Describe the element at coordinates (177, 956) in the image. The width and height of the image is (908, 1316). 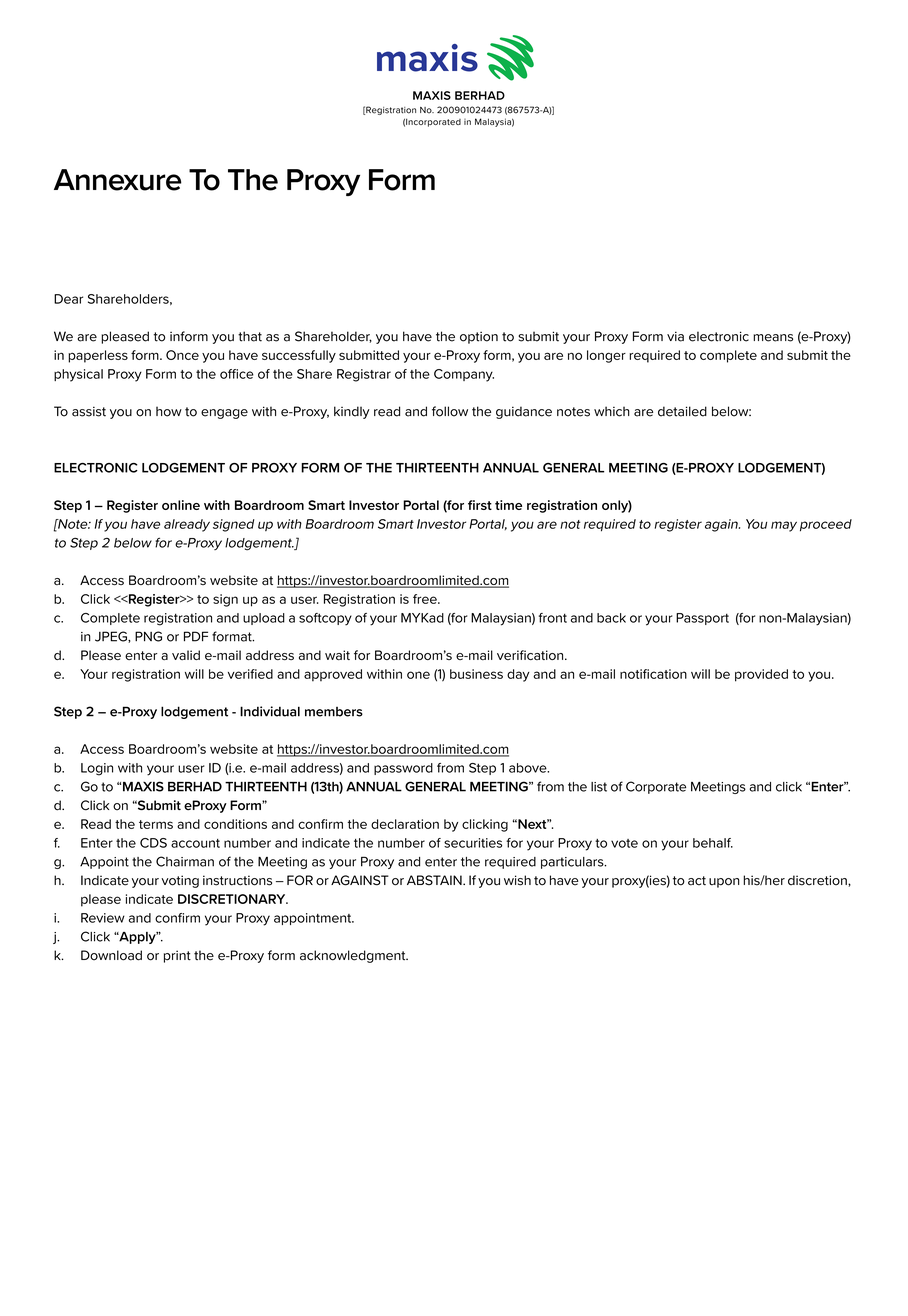
I see `print` at that location.
